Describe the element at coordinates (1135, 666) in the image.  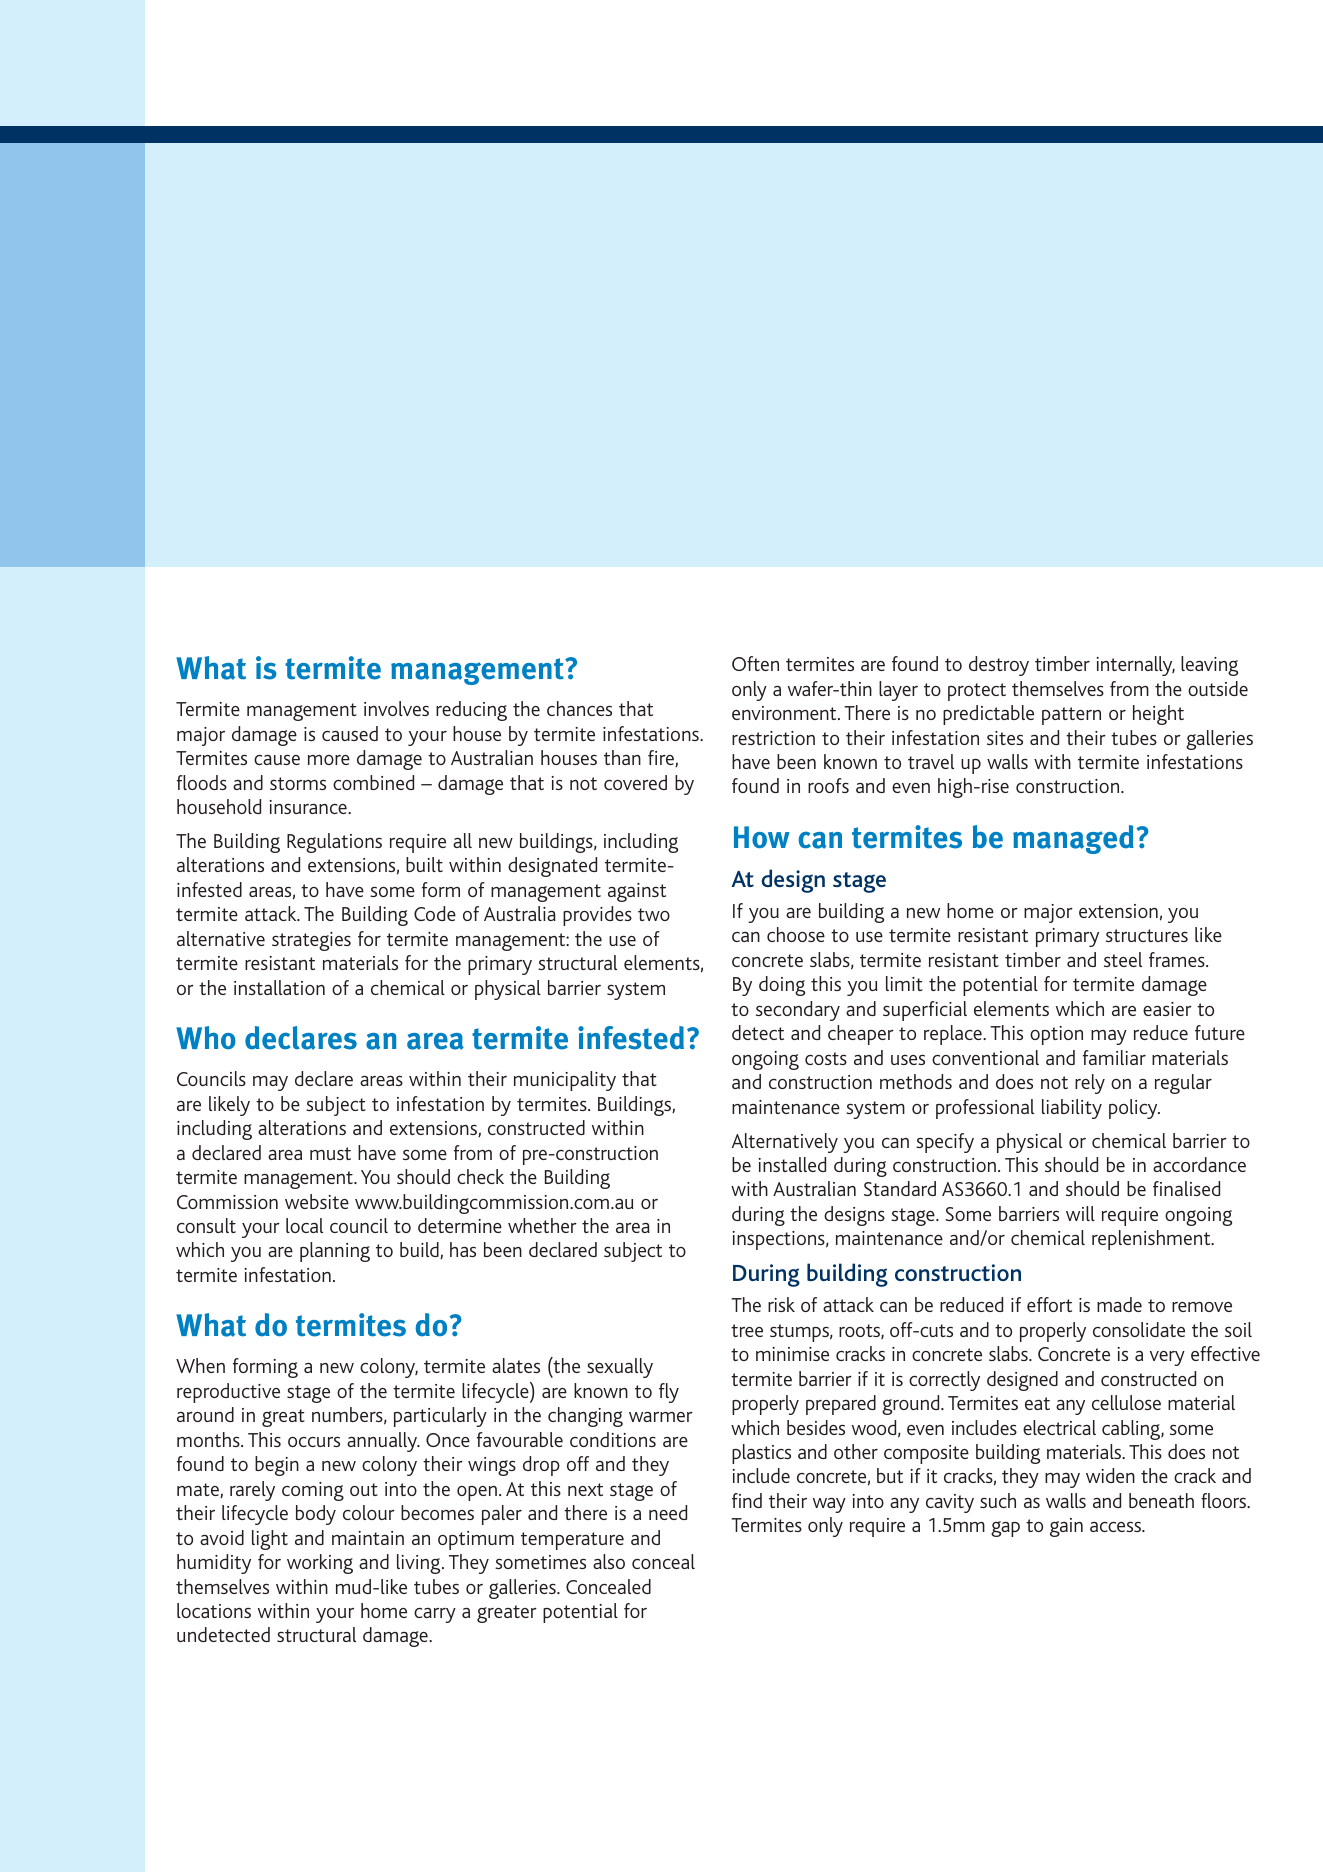
I see `internally` at that location.
